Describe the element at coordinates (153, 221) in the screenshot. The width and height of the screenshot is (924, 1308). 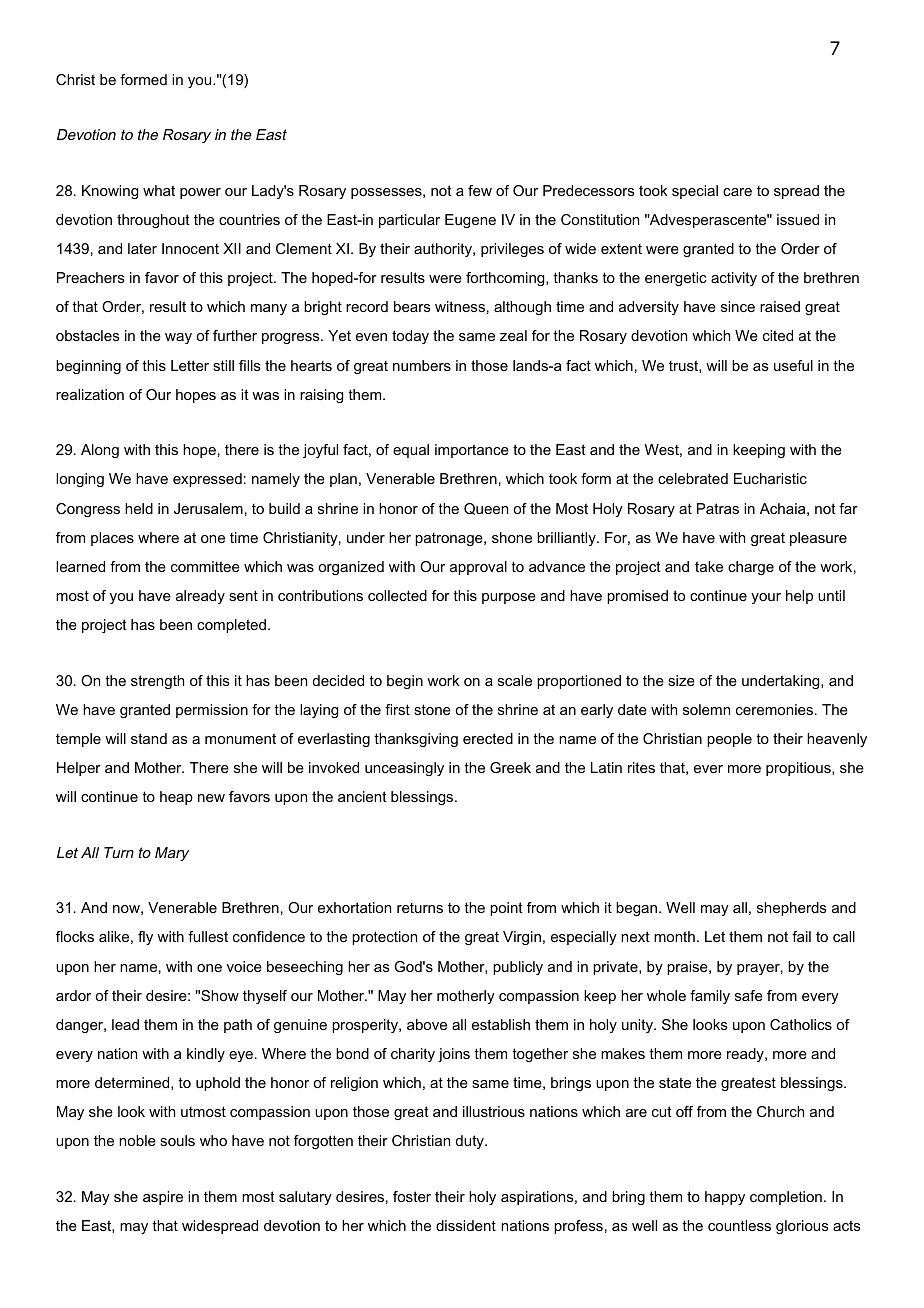
I see `throughout` at that location.
